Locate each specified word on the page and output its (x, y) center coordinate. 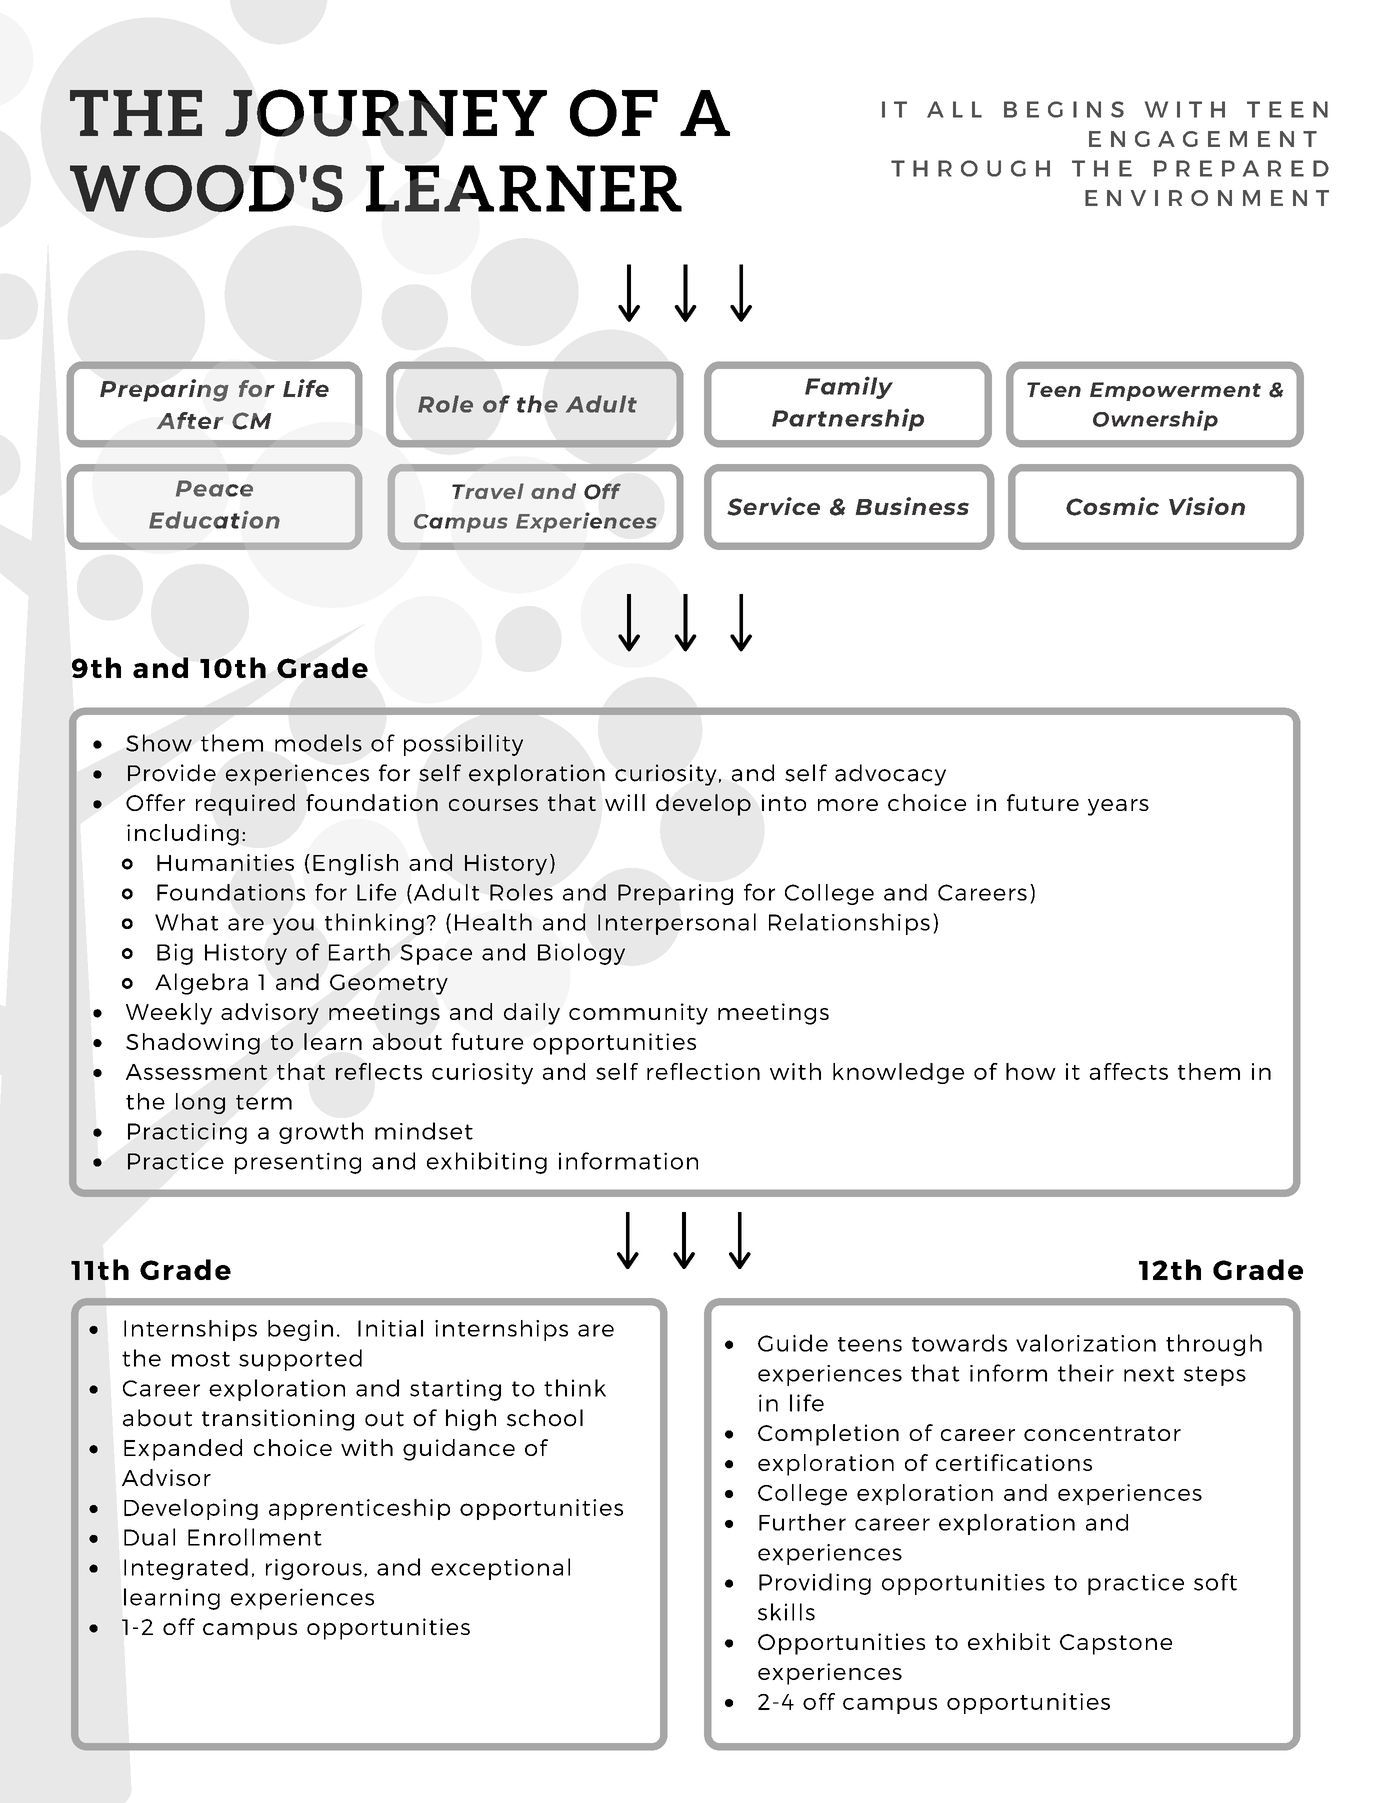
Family (849, 387)
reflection (703, 1071)
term (264, 1102)
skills (786, 1612)
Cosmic (1112, 506)
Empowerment (1175, 391)
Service (773, 506)
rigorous (314, 1569)
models (318, 743)
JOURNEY (386, 113)
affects (1128, 1071)
